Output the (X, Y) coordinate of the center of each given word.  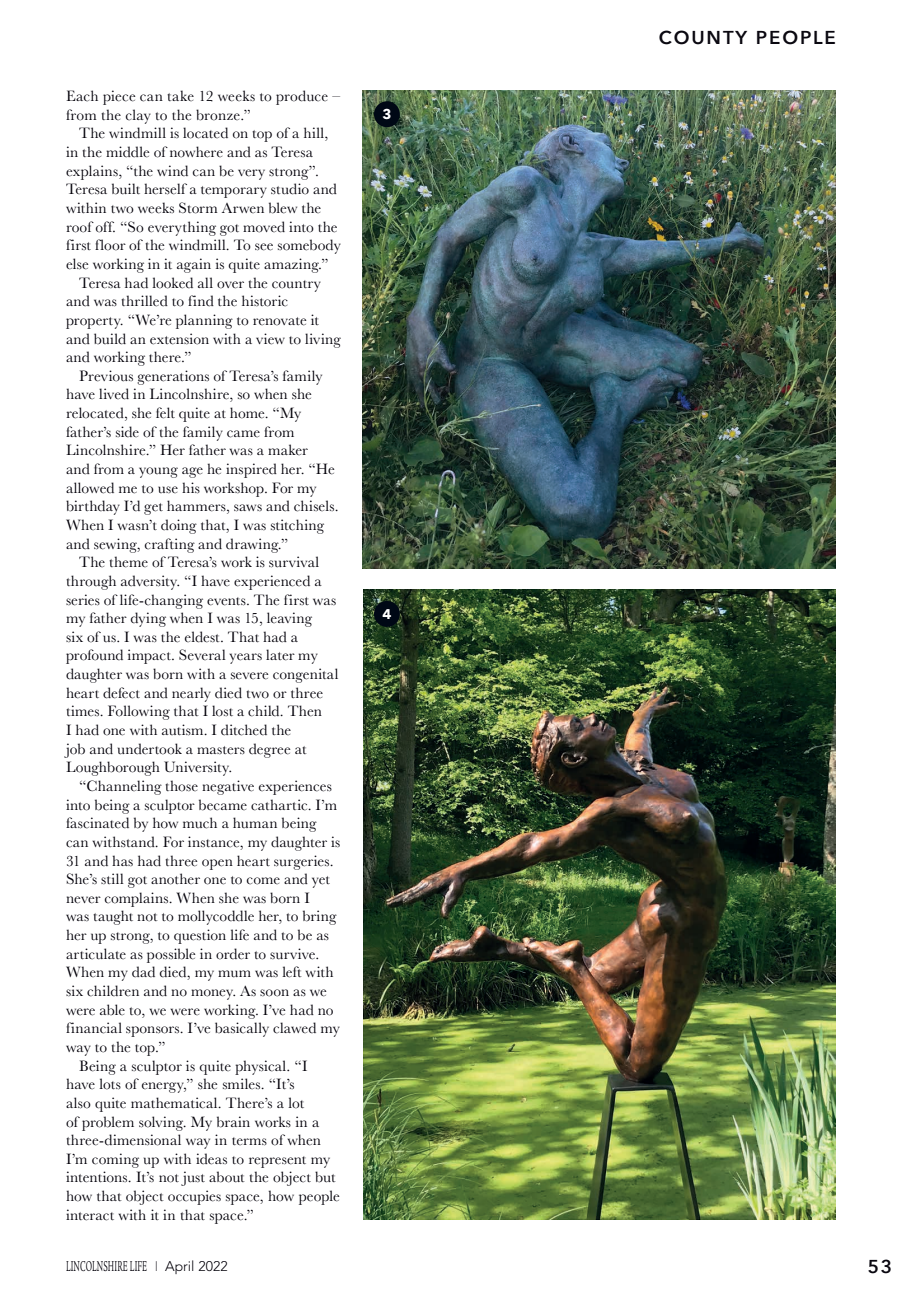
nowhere (196, 152)
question (200, 936)
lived (114, 394)
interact (90, 1215)
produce (302, 97)
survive (294, 954)
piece (119, 97)
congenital (305, 675)
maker (288, 449)
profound (94, 656)
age (192, 472)
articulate (96, 954)
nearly (191, 694)
